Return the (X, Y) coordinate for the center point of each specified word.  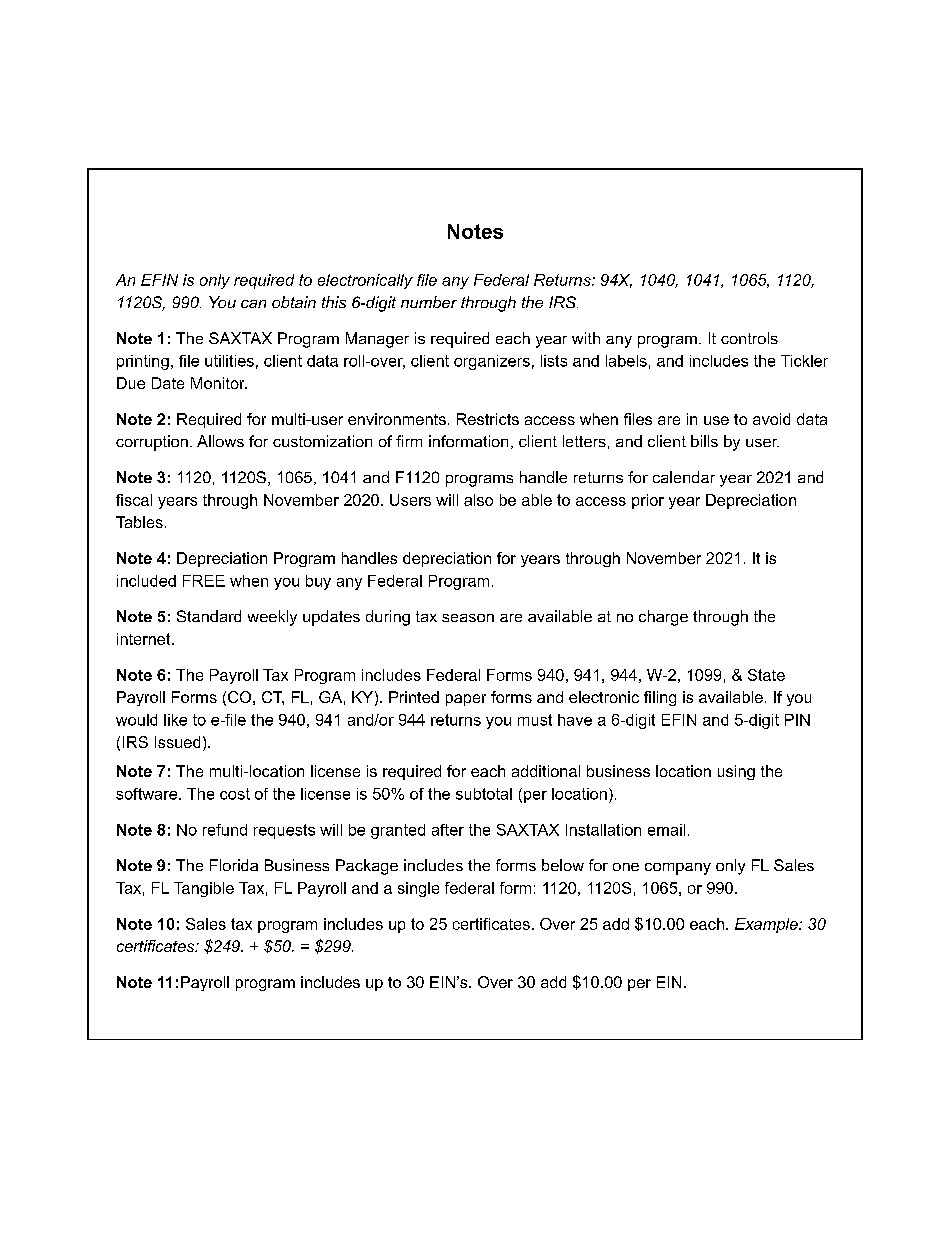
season (468, 618)
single (418, 889)
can (253, 304)
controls (749, 338)
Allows (220, 441)
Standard (209, 616)
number (429, 302)
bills (704, 441)
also (478, 500)
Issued (177, 742)
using (736, 772)
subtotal (484, 794)
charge (663, 618)
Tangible (204, 889)
